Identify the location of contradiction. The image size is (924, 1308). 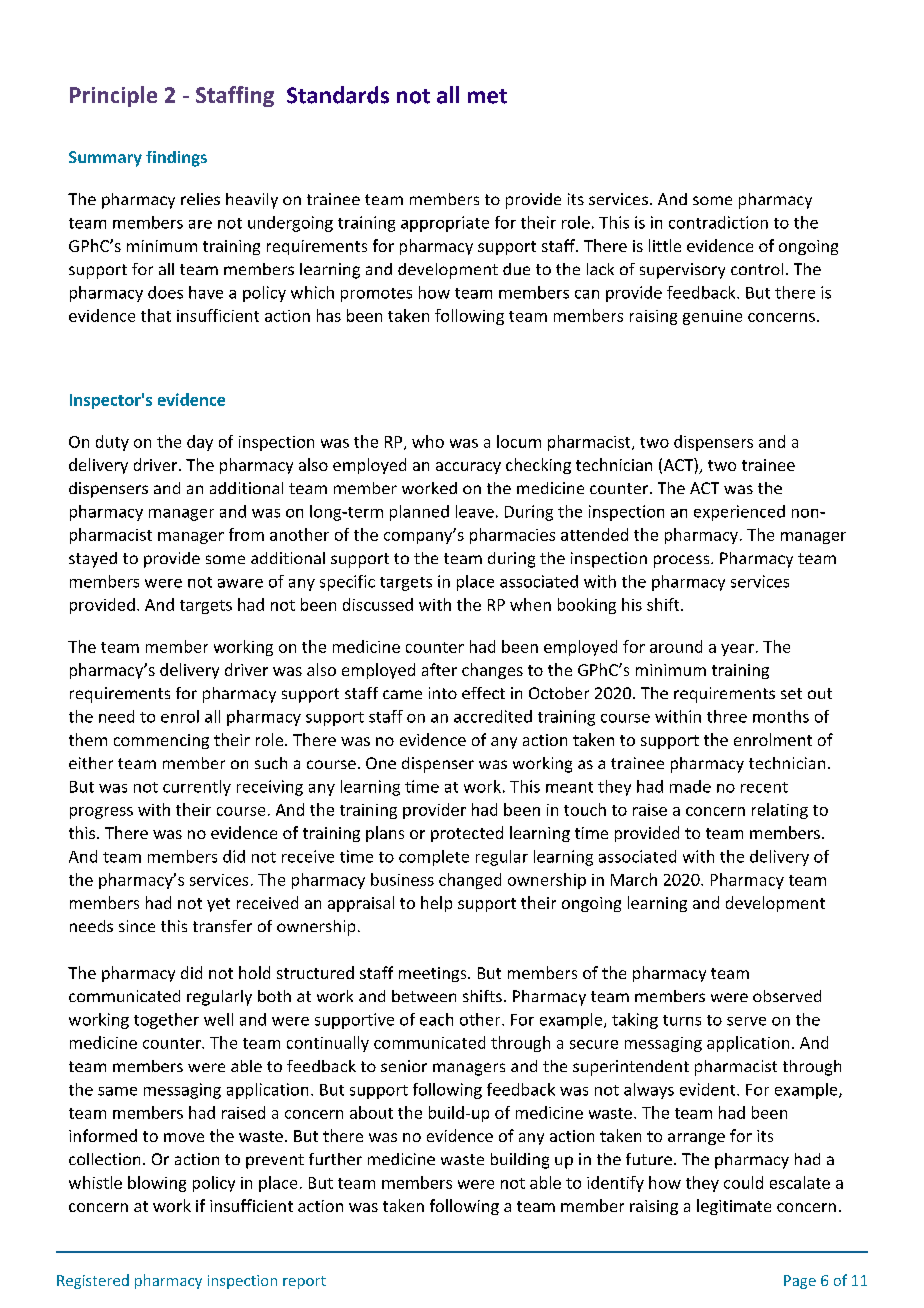
(718, 222).
